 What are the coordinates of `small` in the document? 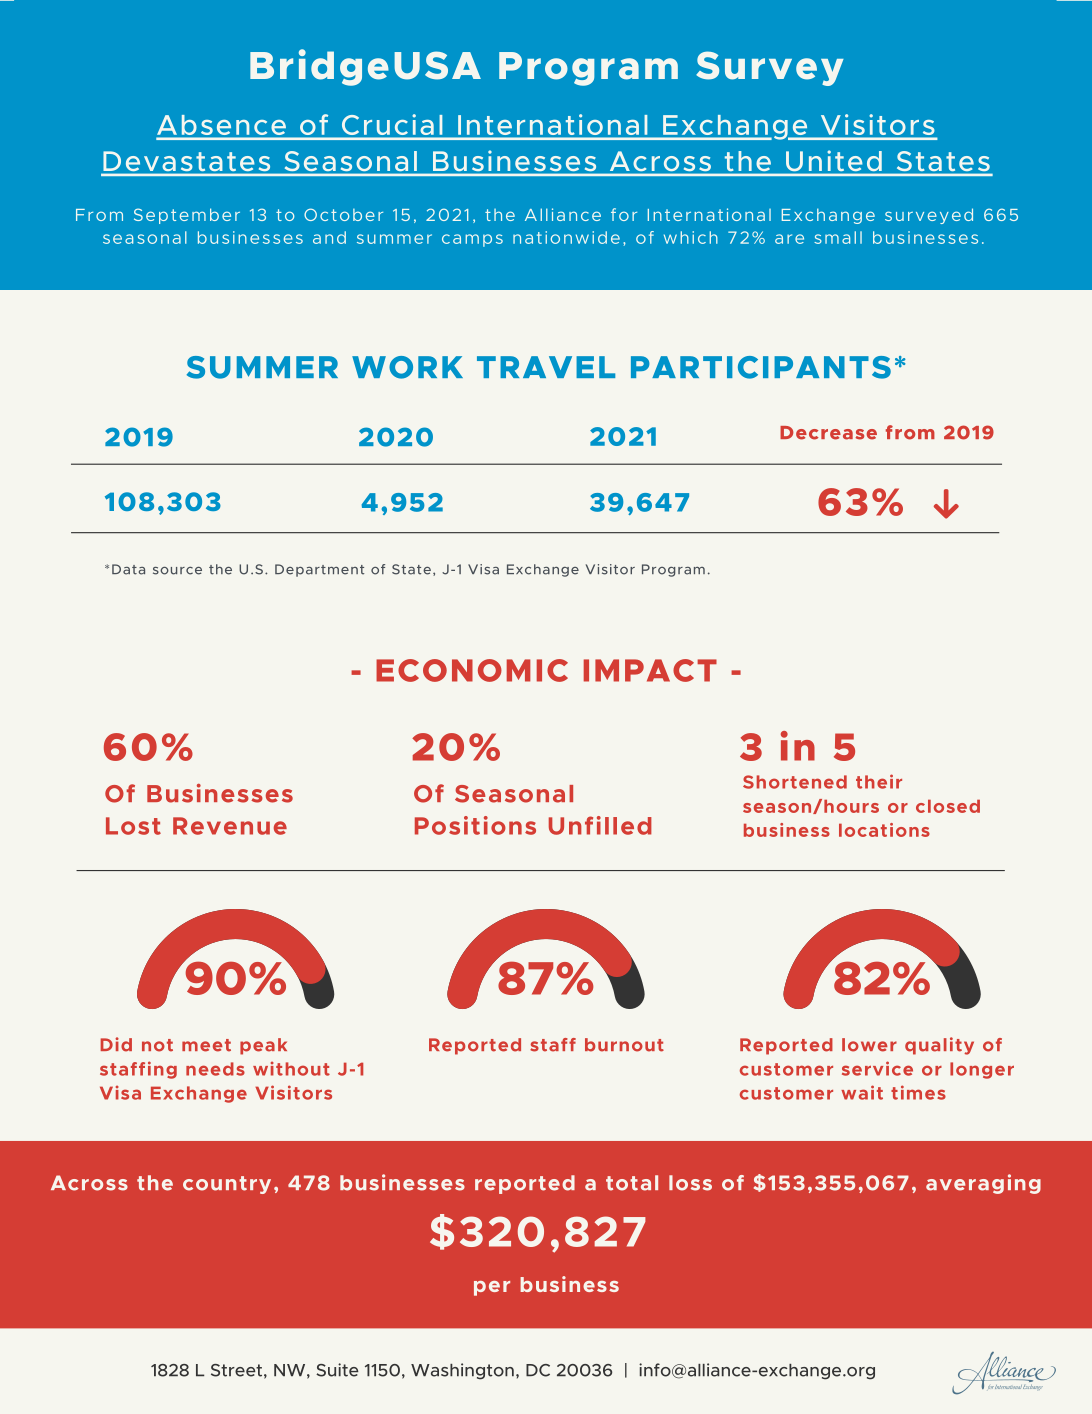 It's located at (838, 237).
